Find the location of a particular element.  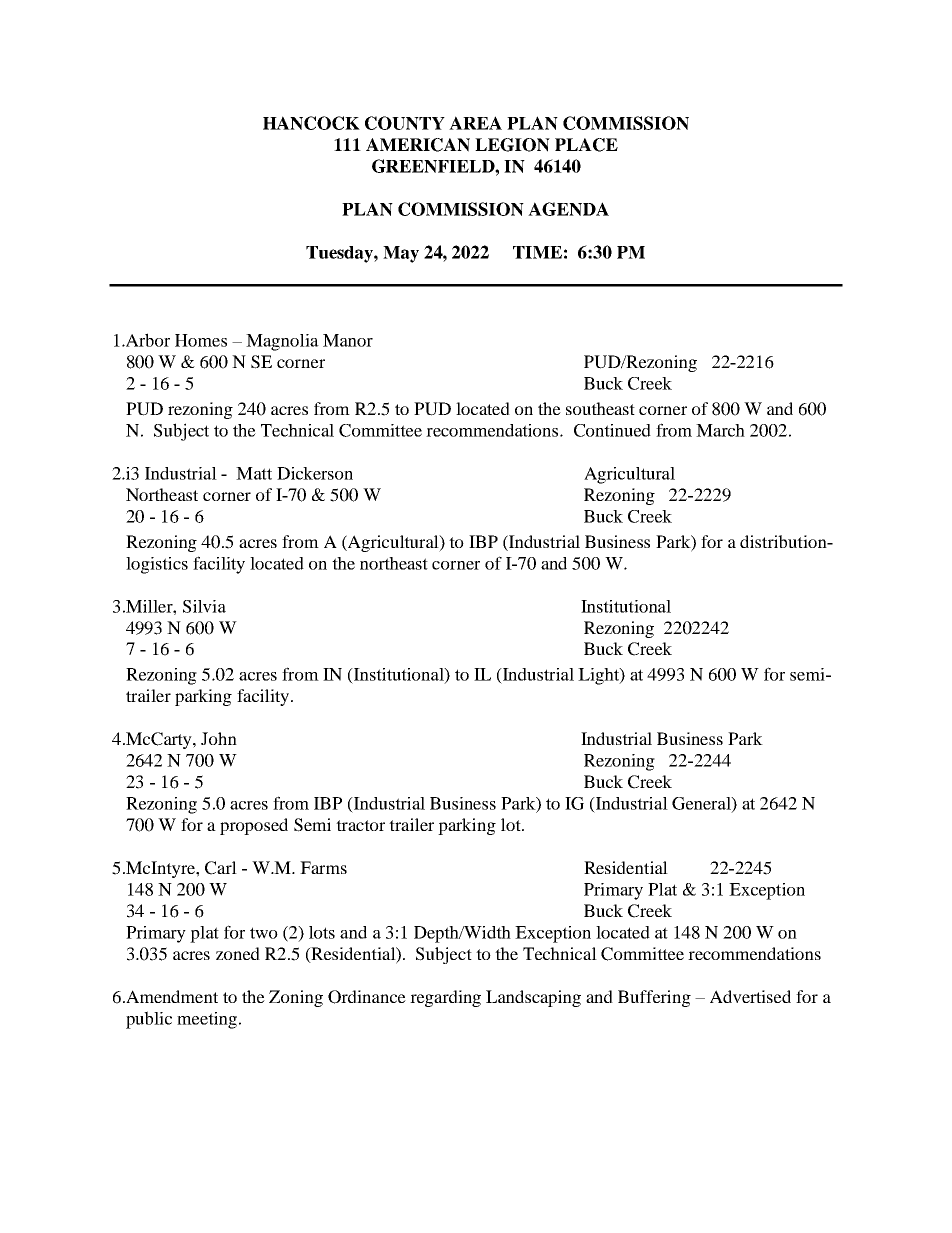

Buffering is located at coordinates (654, 998).
